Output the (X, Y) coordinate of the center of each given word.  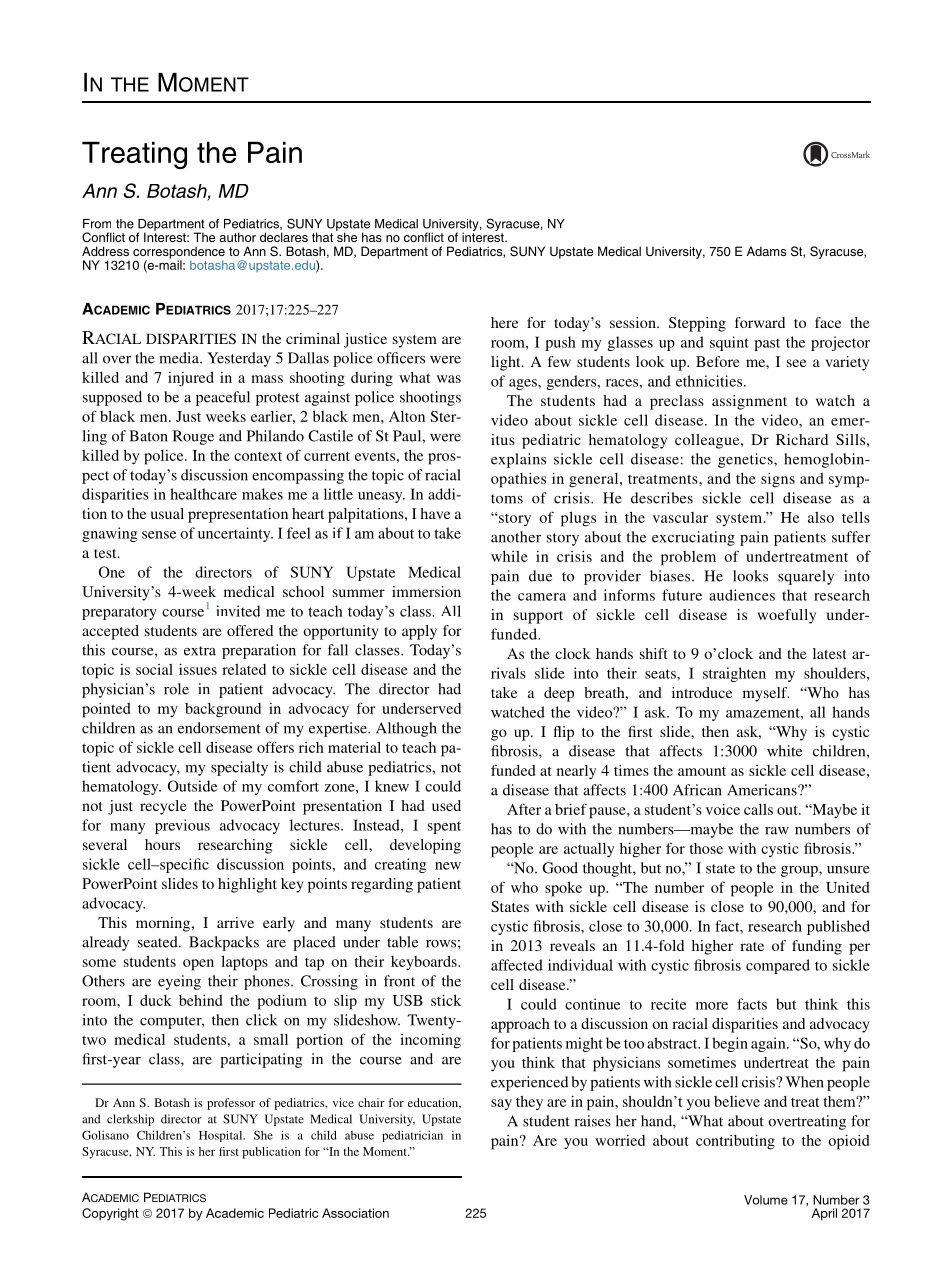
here (504, 322)
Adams (766, 251)
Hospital (222, 1136)
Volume (766, 1200)
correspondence (179, 253)
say (501, 1104)
